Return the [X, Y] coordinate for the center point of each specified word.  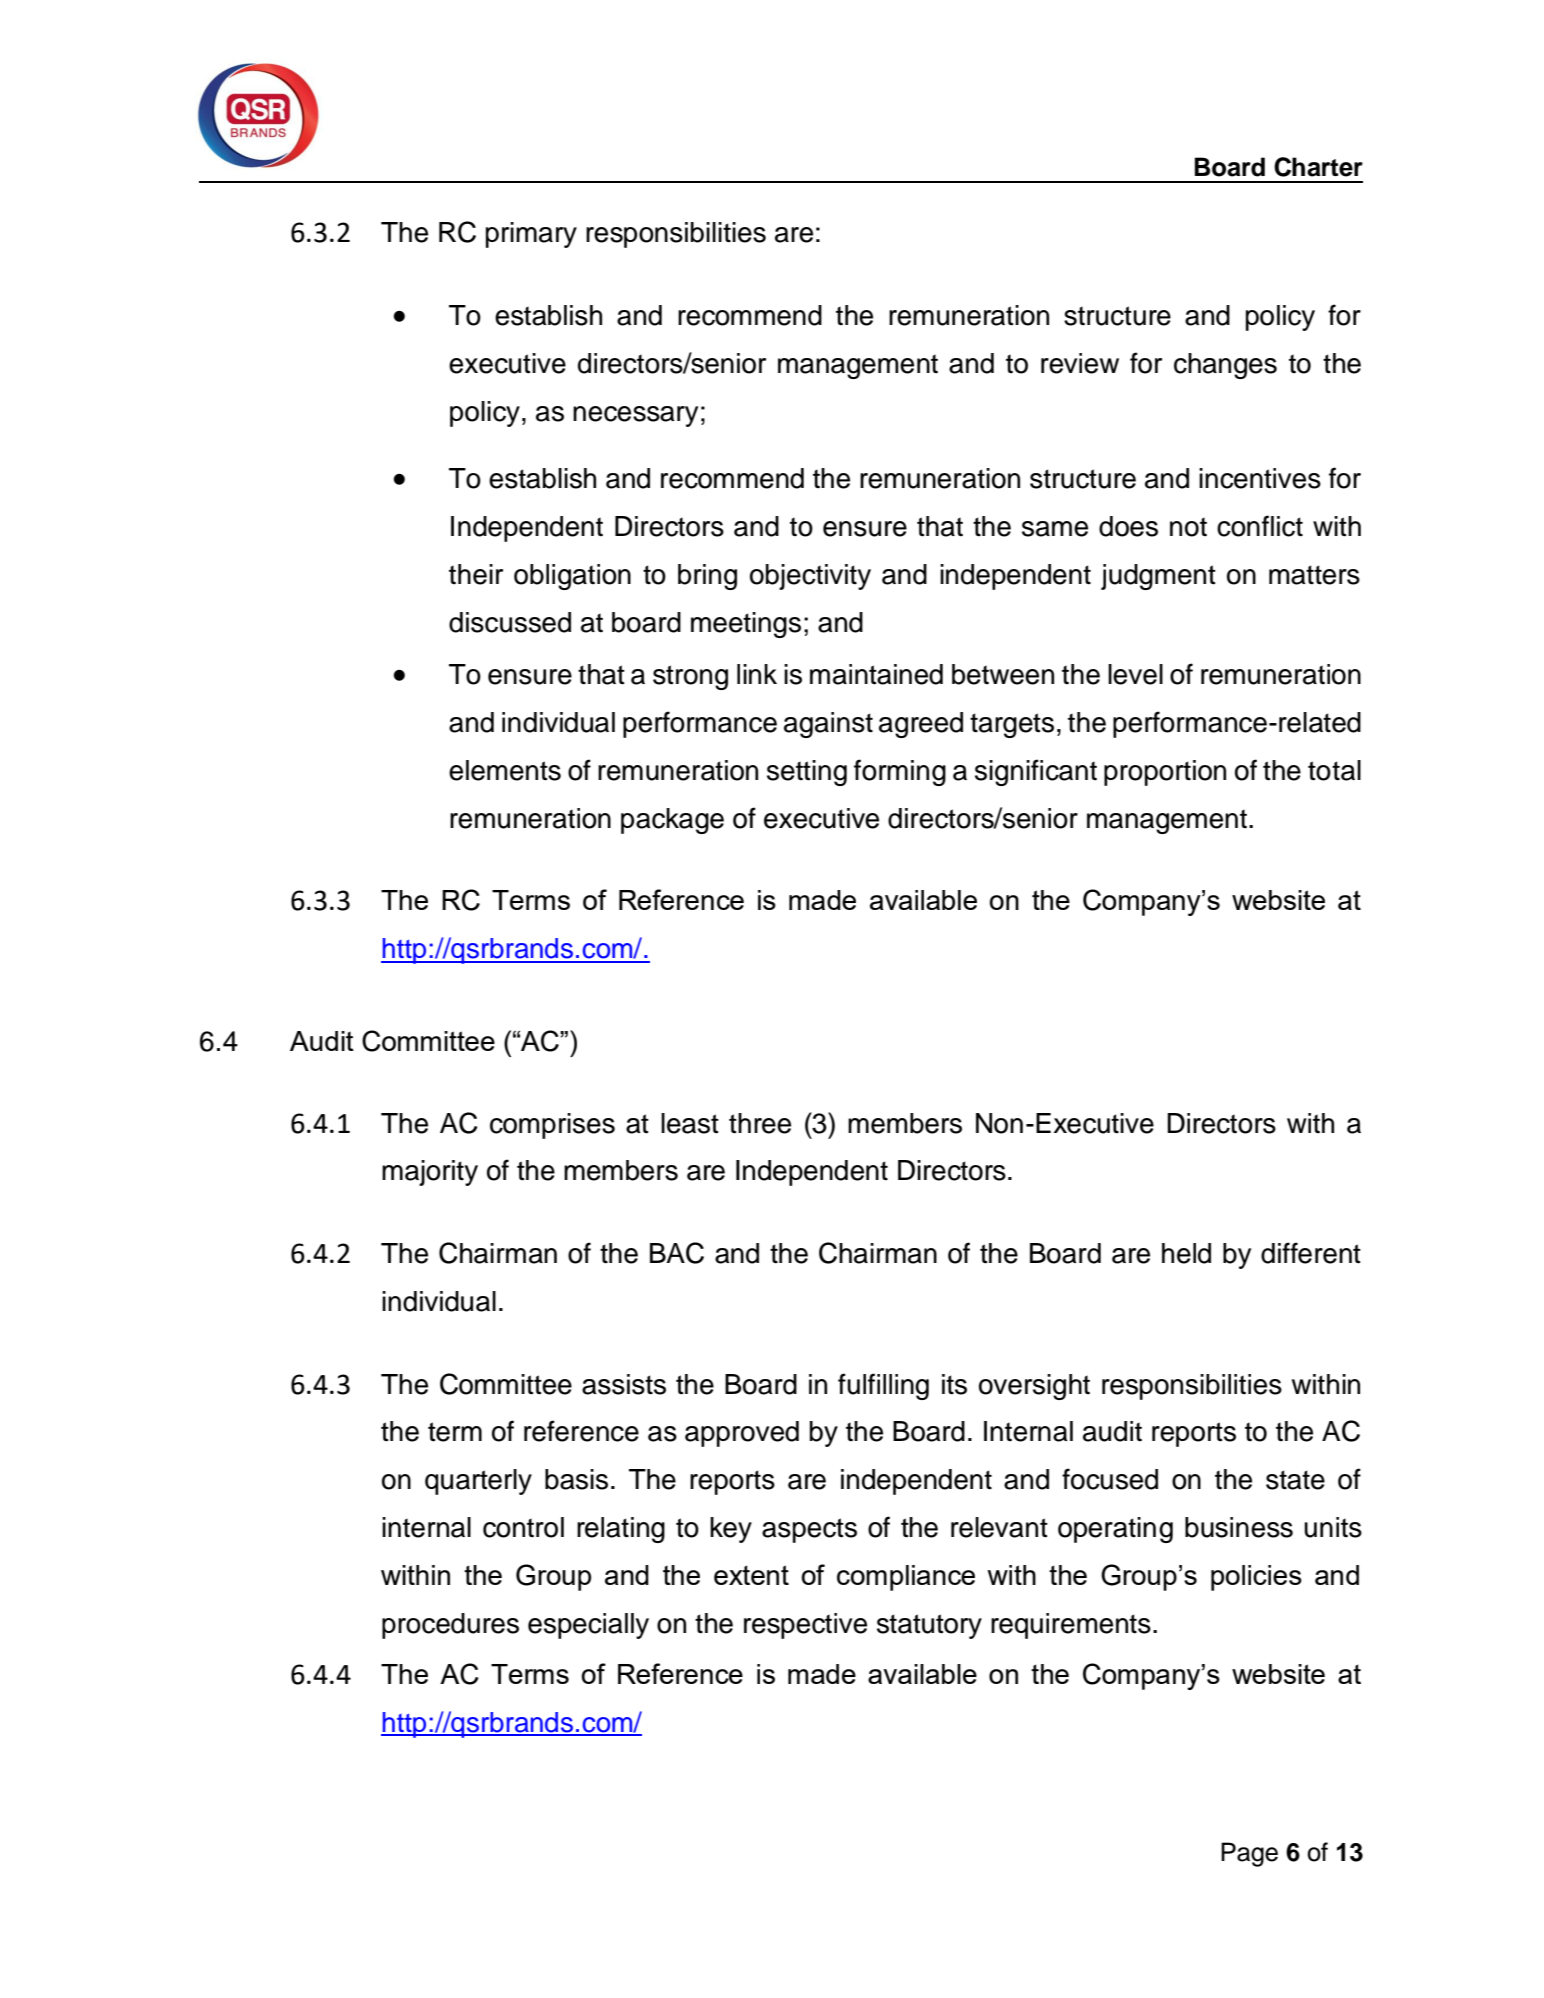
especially [588, 1626]
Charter [1318, 167]
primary [531, 235]
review [1080, 363]
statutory [929, 1626]
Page [1249, 1854]
